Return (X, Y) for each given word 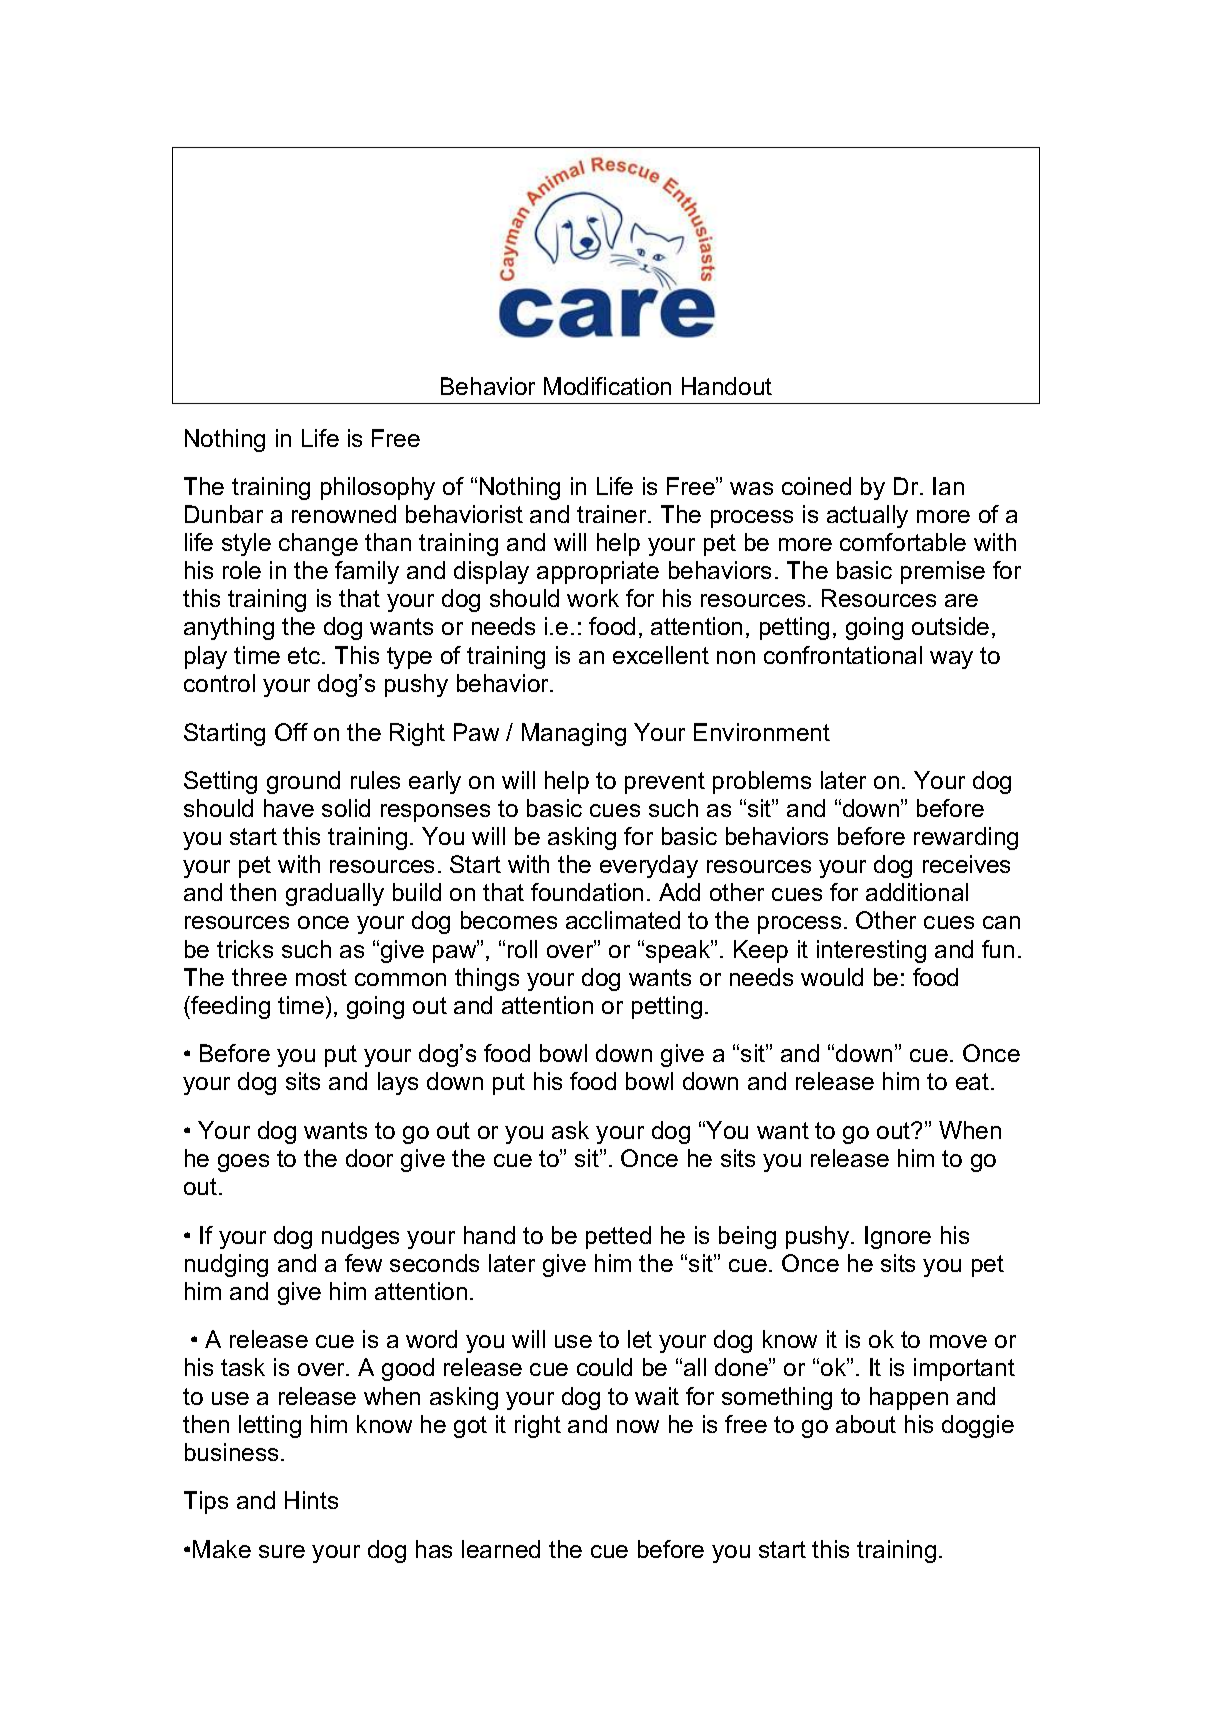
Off (291, 732)
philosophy (378, 488)
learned (501, 1549)
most (321, 977)
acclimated (623, 920)
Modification (607, 386)
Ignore (898, 1237)
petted (618, 1237)
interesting (871, 951)
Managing (574, 734)
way (951, 660)
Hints (311, 1500)
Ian (948, 486)
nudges (360, 1237)
